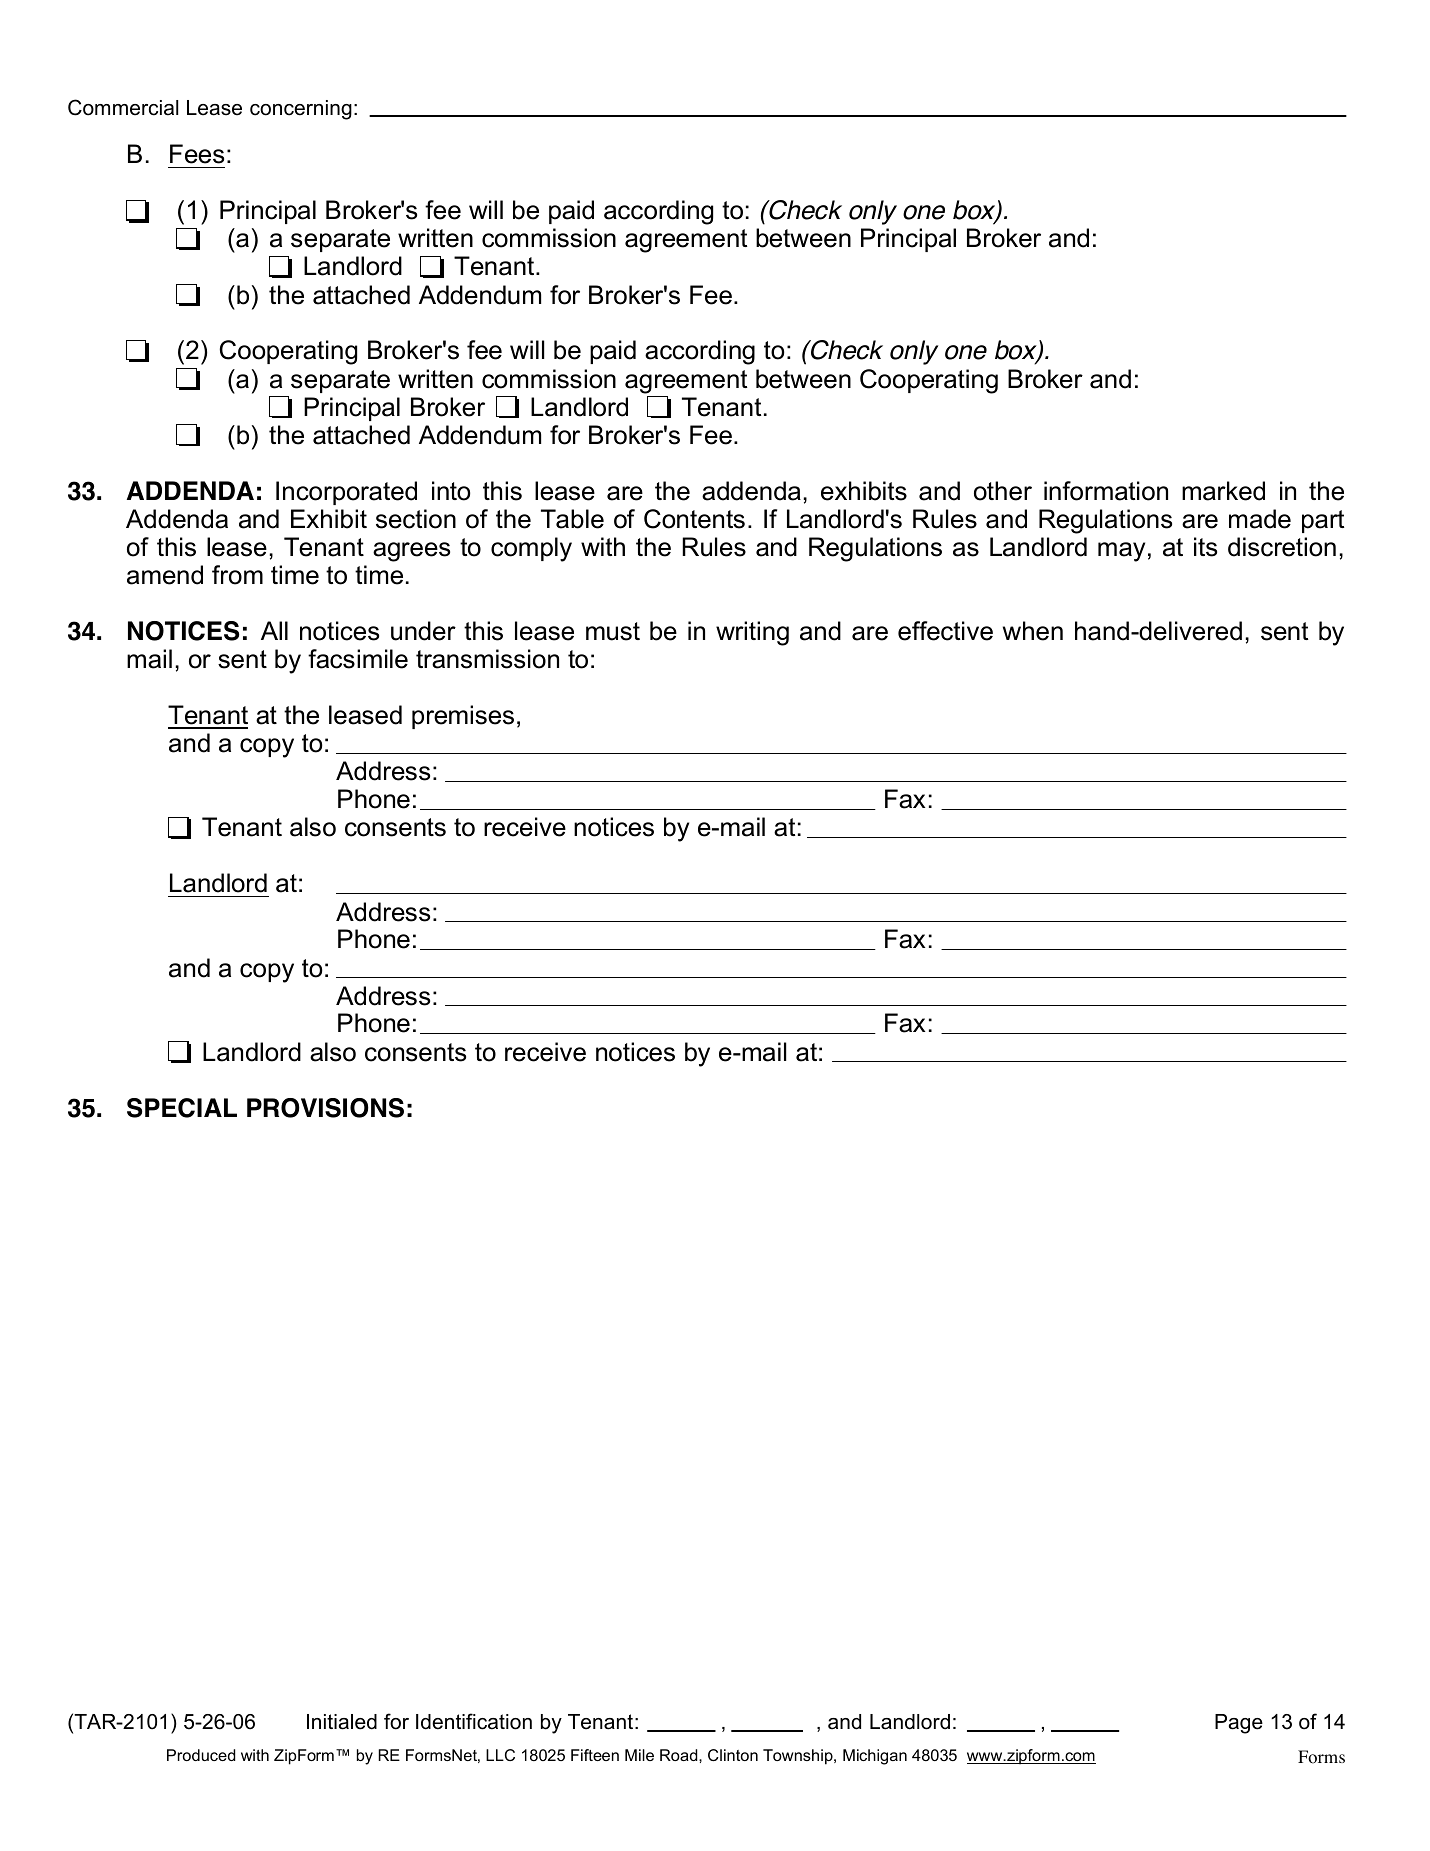  I want to click on concerning, so click(301, 110).
